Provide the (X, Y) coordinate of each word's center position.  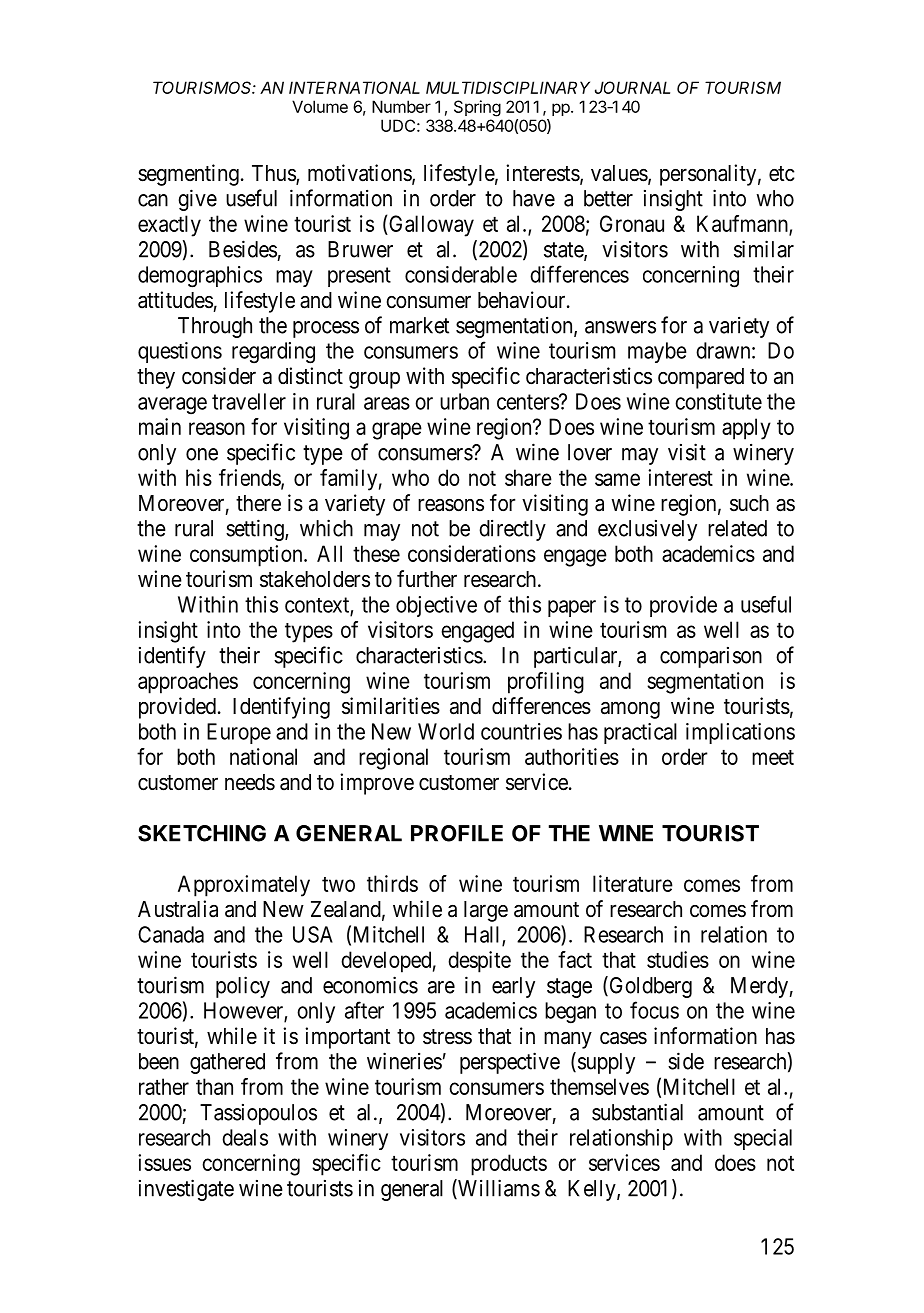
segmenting (188, 175)
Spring (477, 108)
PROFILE (457, 833)
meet (773, 757)
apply (746, 429)
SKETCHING (202, 833)
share (528, 477)
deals (245, 1137)
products (509, 1165)
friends (250, 478)
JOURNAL (632, 87)
